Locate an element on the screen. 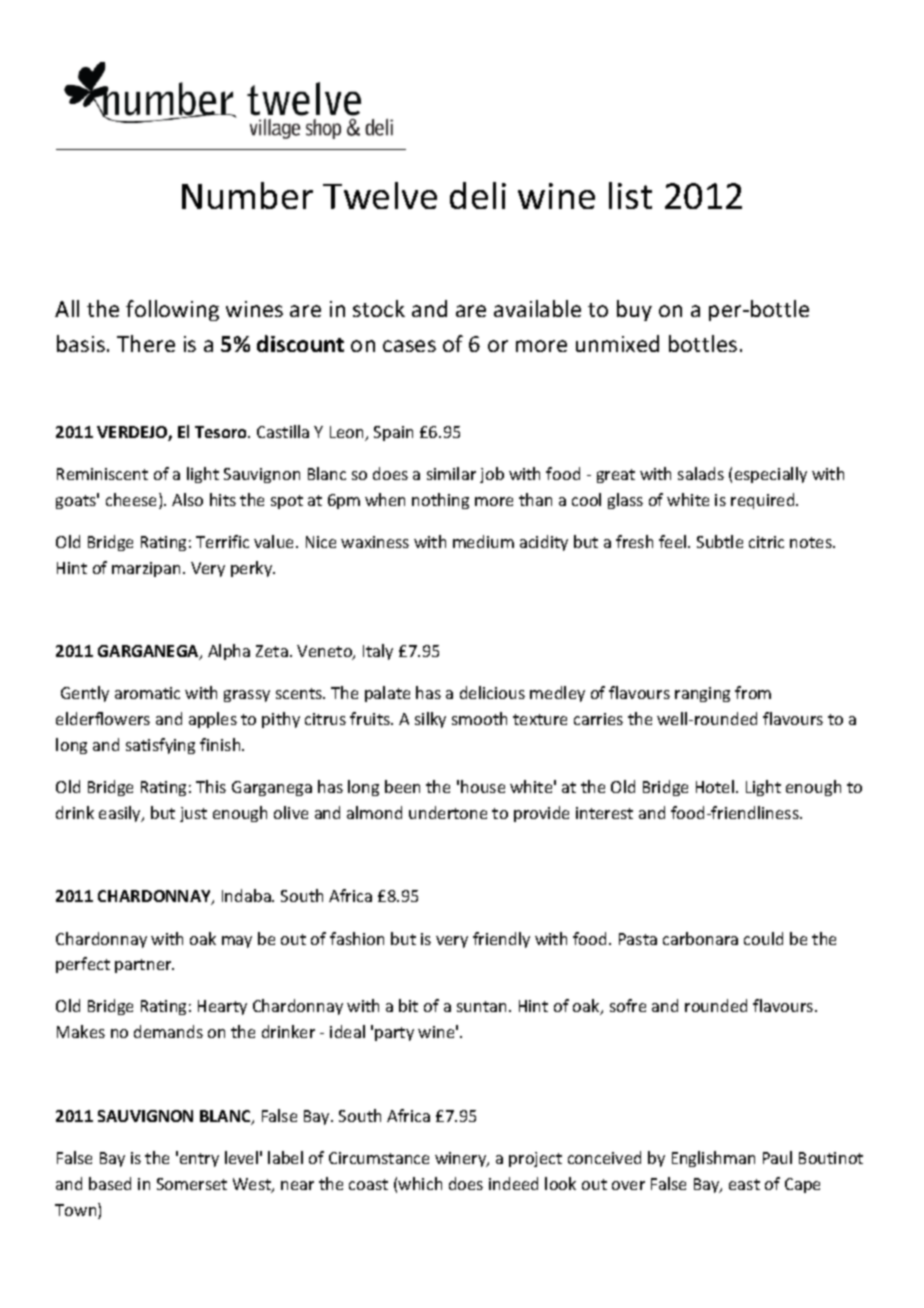 The image size is (924, 1308). just is located at coordinates (193, 814).
